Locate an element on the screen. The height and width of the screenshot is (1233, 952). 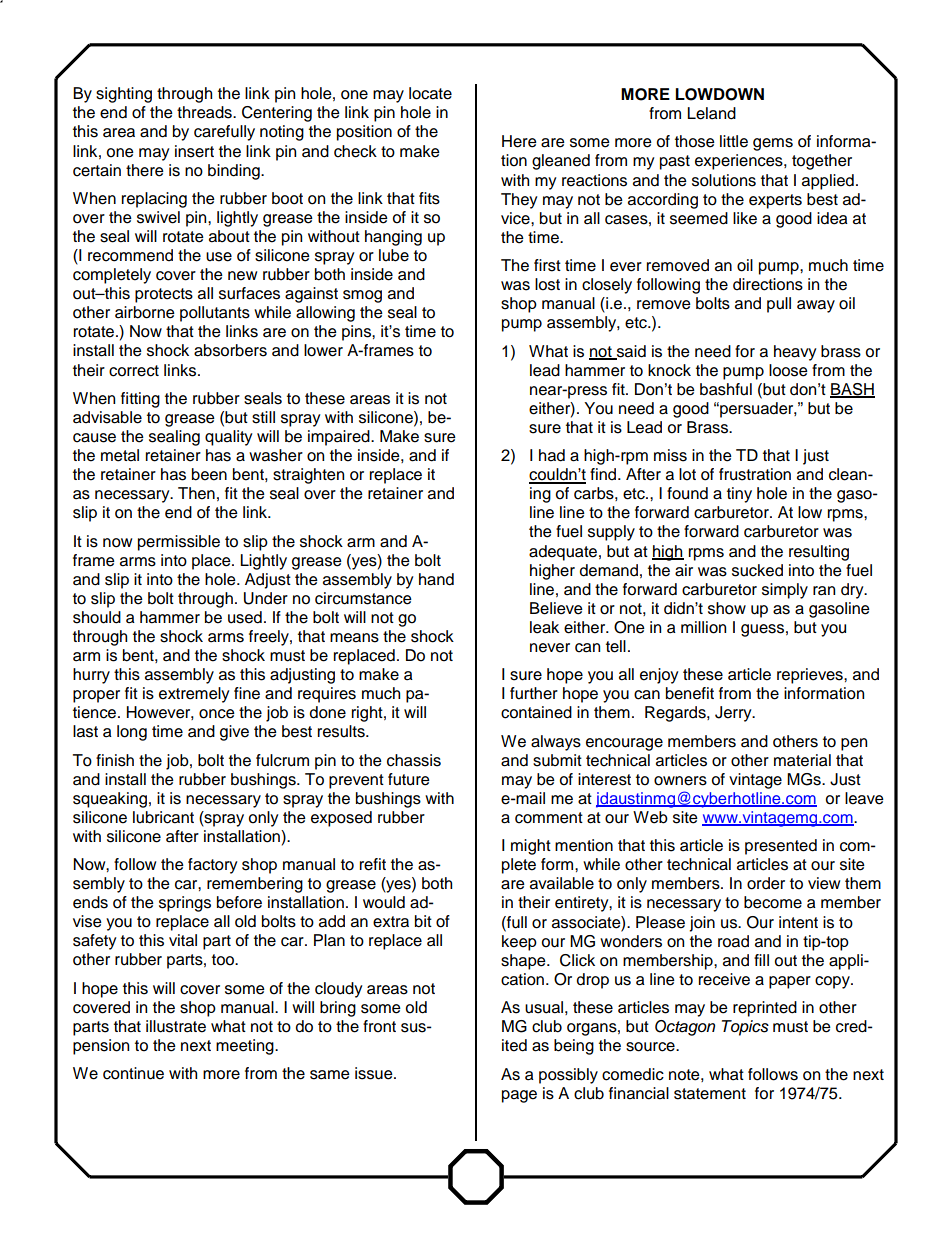
page is located at coordinates (519, 1096).
